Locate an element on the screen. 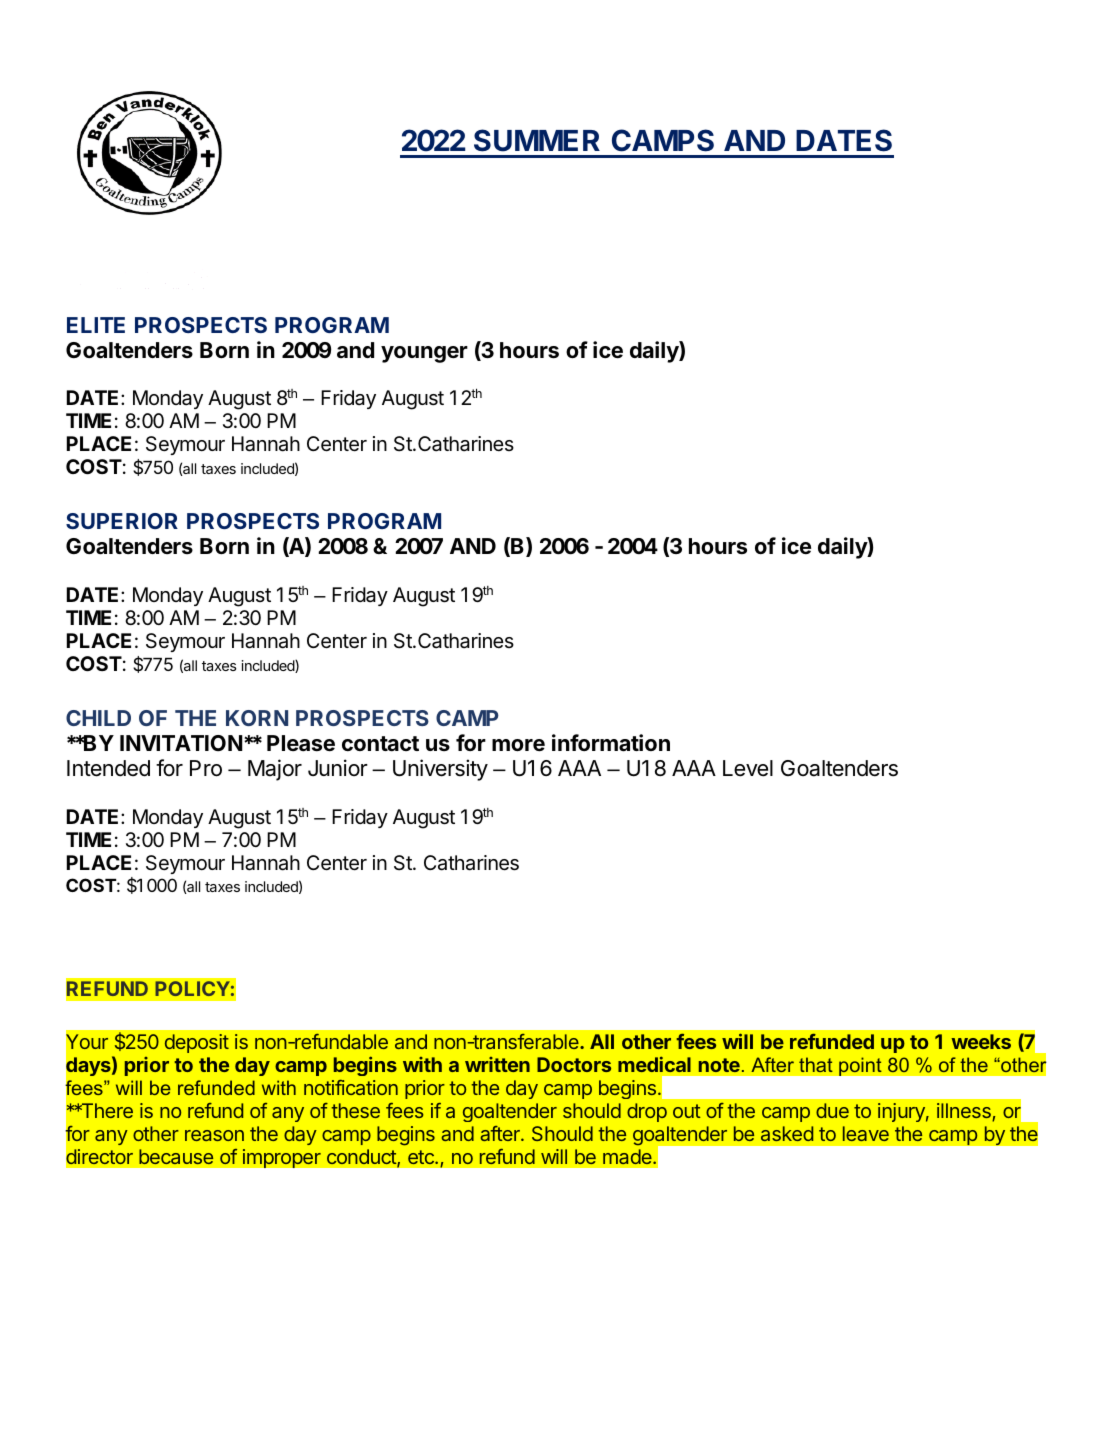 This screenshot has width=1114, height=1441. KORN is located at coordinates (257, 718).
